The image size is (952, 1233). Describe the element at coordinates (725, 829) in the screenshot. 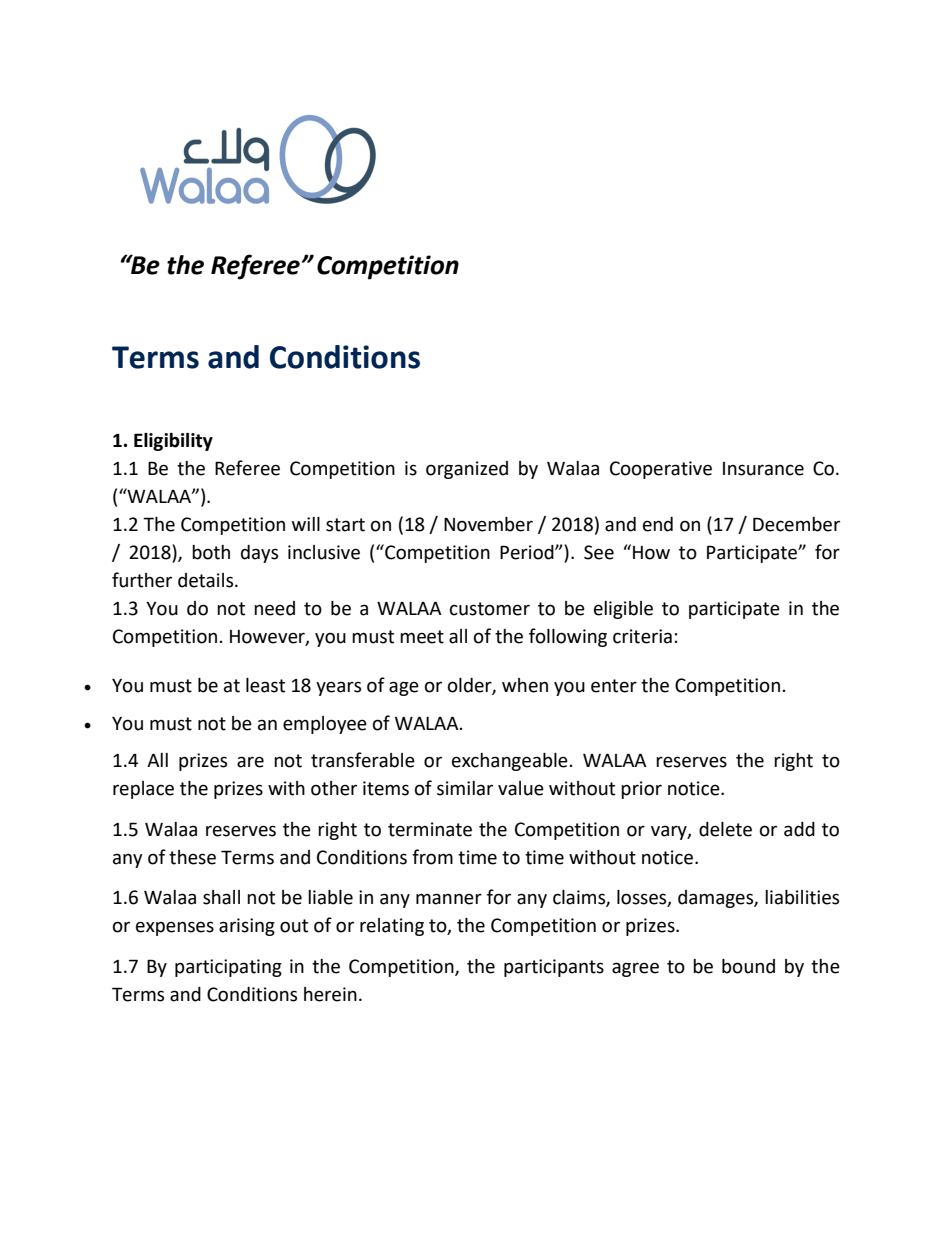

I see `delete` at that location.
